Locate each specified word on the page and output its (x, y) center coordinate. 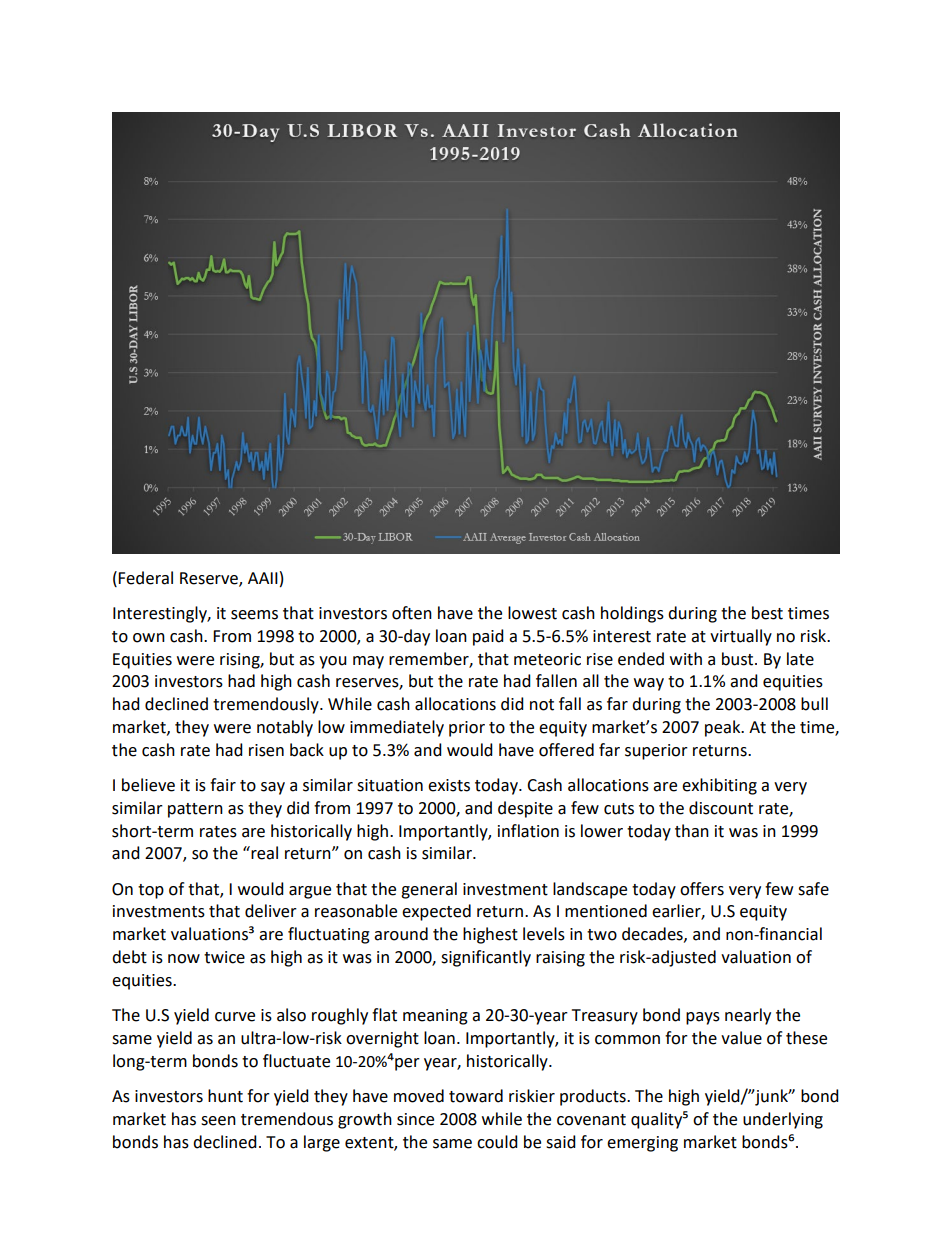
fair (223, 785)
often (412, 613)
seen (218, 1121)
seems (254, 615)
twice (224, 957)
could (497, 1142)
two (602, 935)
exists (449, 785)
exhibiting (719, 786)
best (767, 613)
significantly (486, 958)
